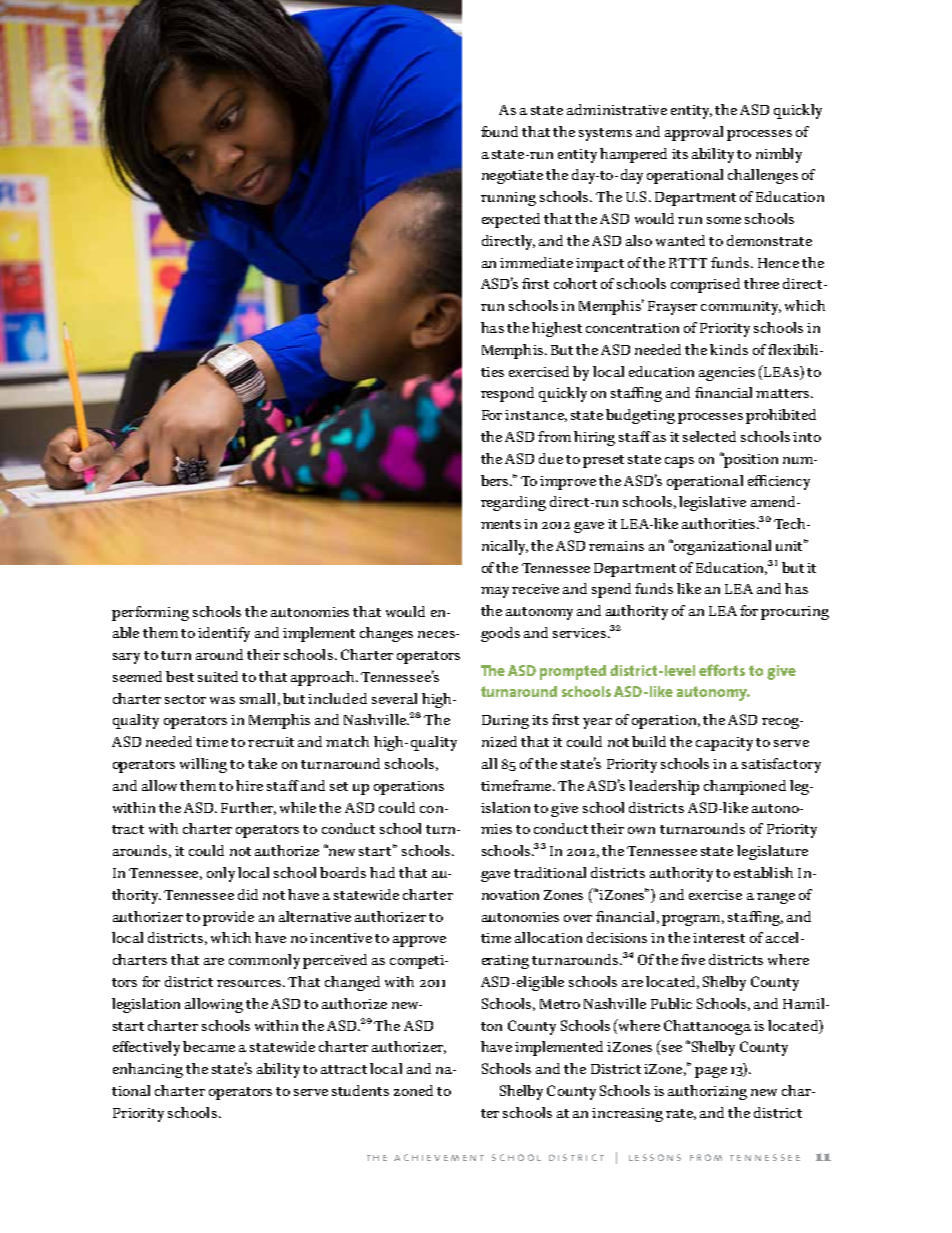  What do you see at coordinates (148, 1070) in the screenshot?
I see `enhancing` at bounding box center [148, 1070].
